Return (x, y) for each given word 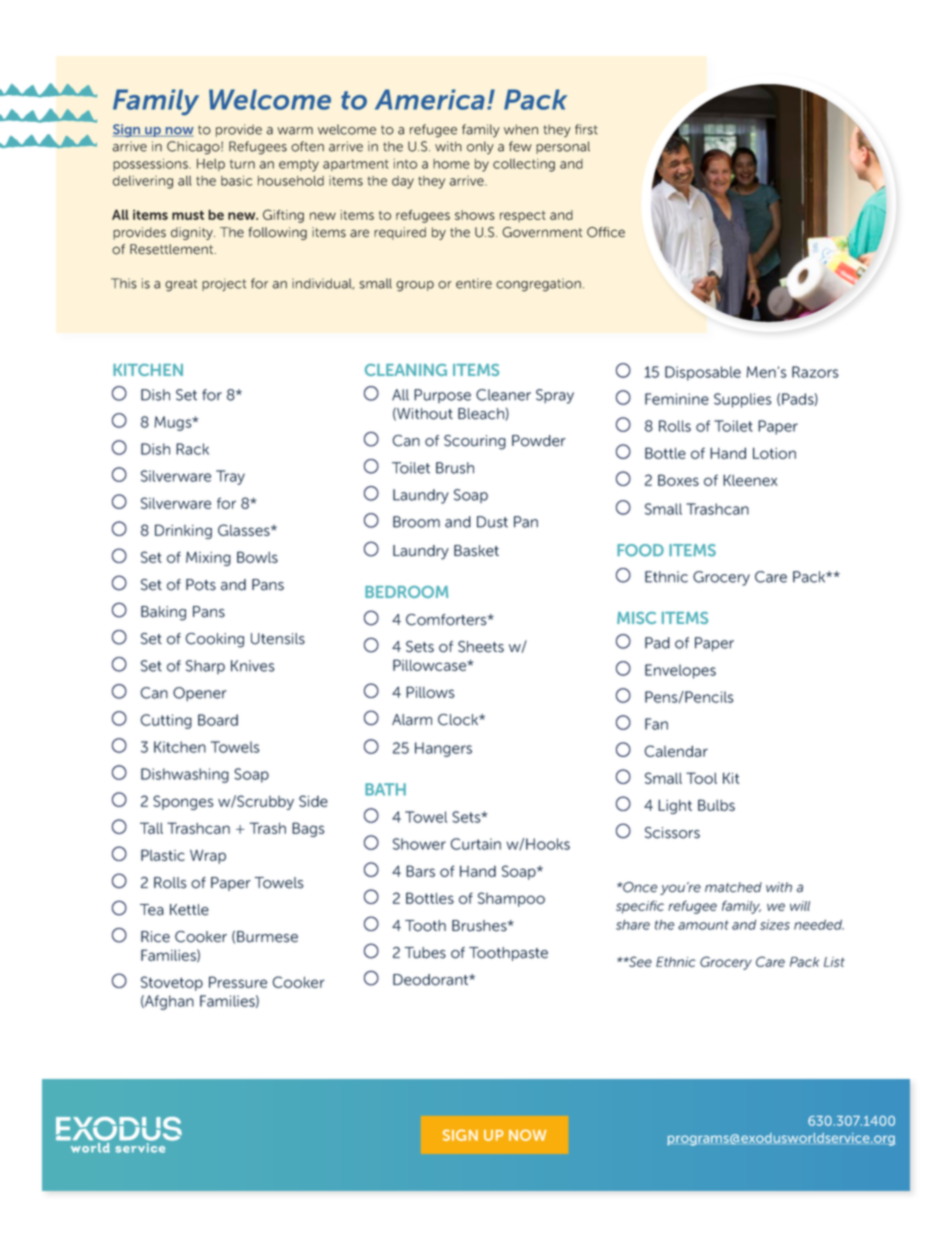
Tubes (425, 953)
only (480, 147)
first (586, 129)
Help (211, 165)
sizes (775, 924)
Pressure (238, 982)
